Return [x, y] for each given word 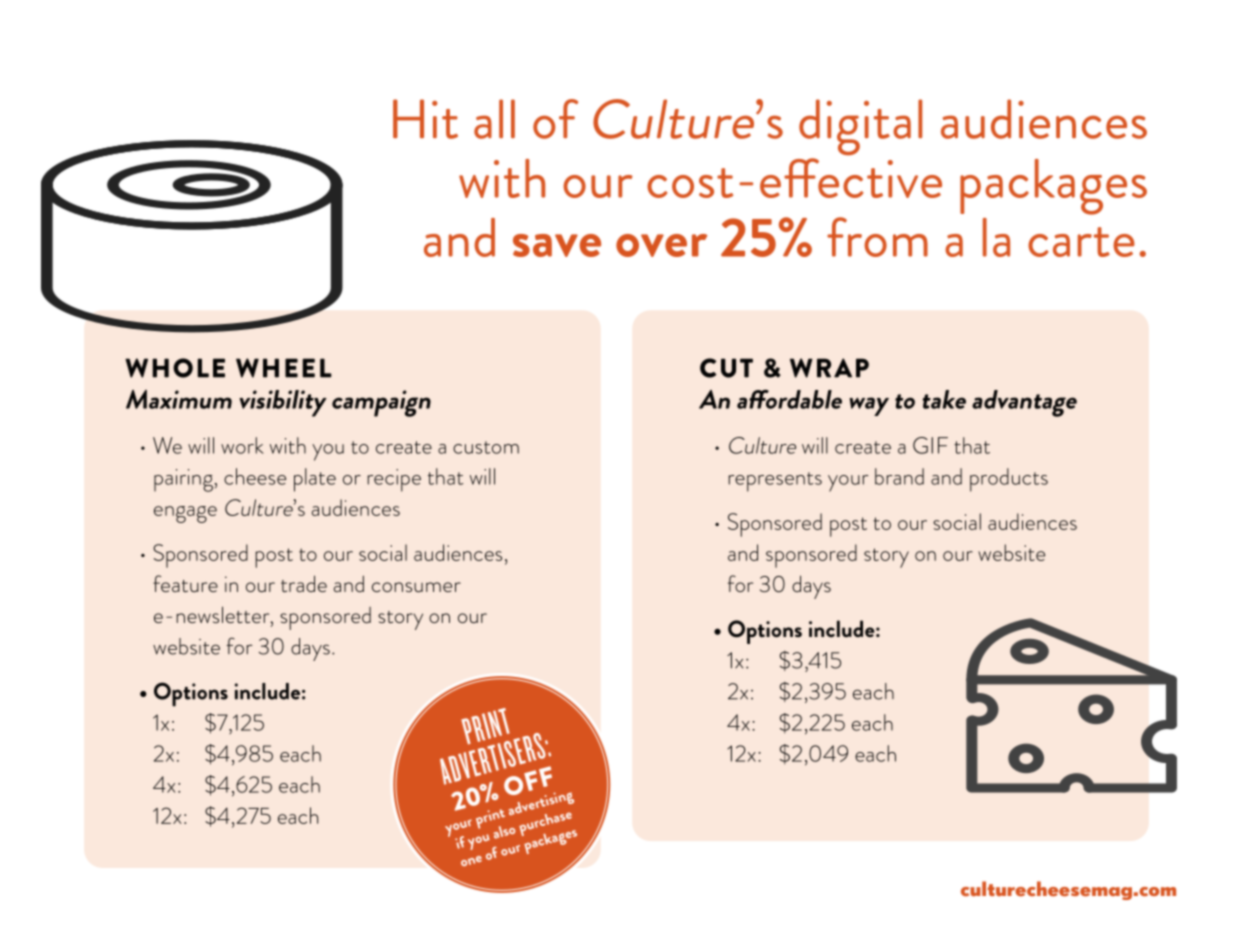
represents [775, 482]
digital [860, 127]
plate [315, 480]
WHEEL [284, 368]
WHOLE [175, 368]
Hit [425, 119]
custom [486, 447]
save [557, 245]
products [1009, 480]
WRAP [829, 368]
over [661, 245]
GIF [930, 445]
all [494, 119]
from [877, 237]
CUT [726, 368]
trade [304, 583]
